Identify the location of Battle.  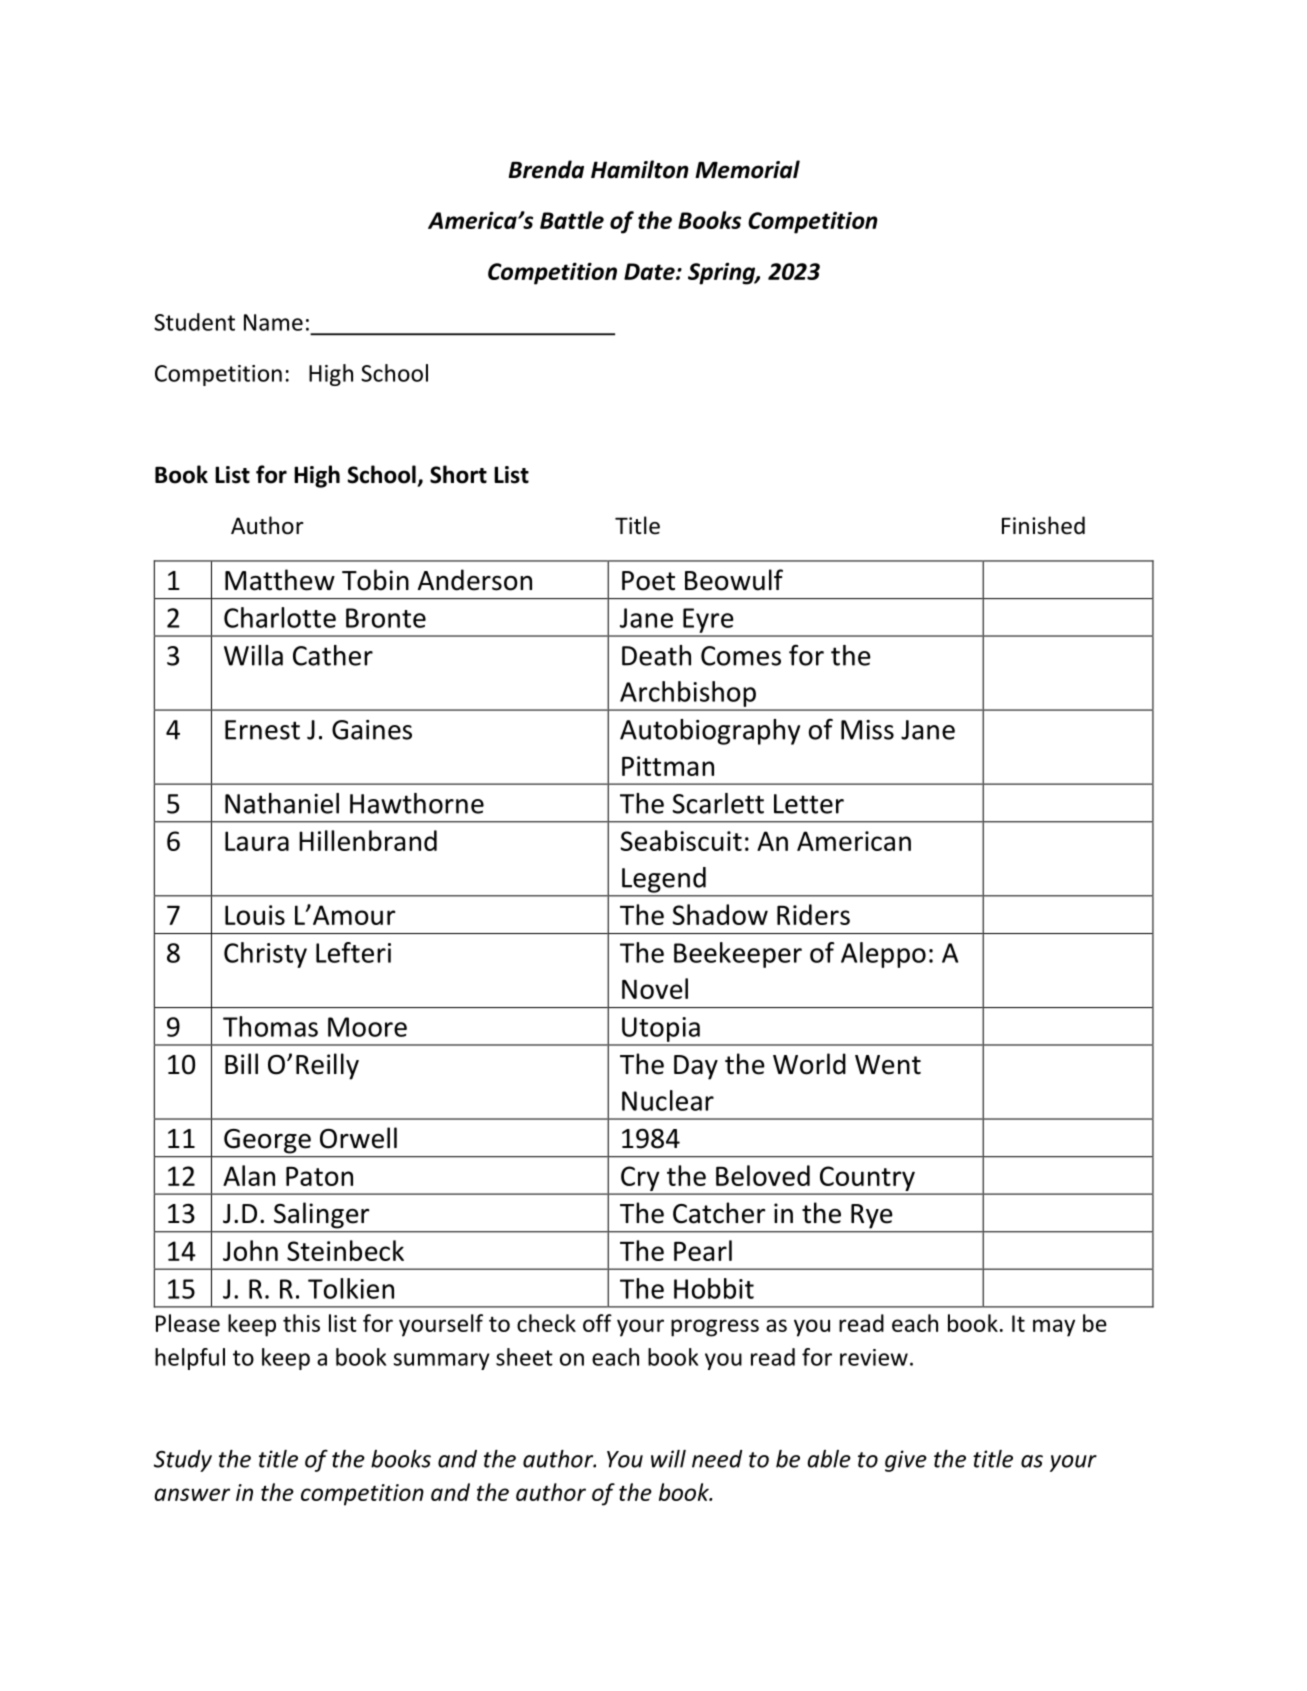
(572, 220).
